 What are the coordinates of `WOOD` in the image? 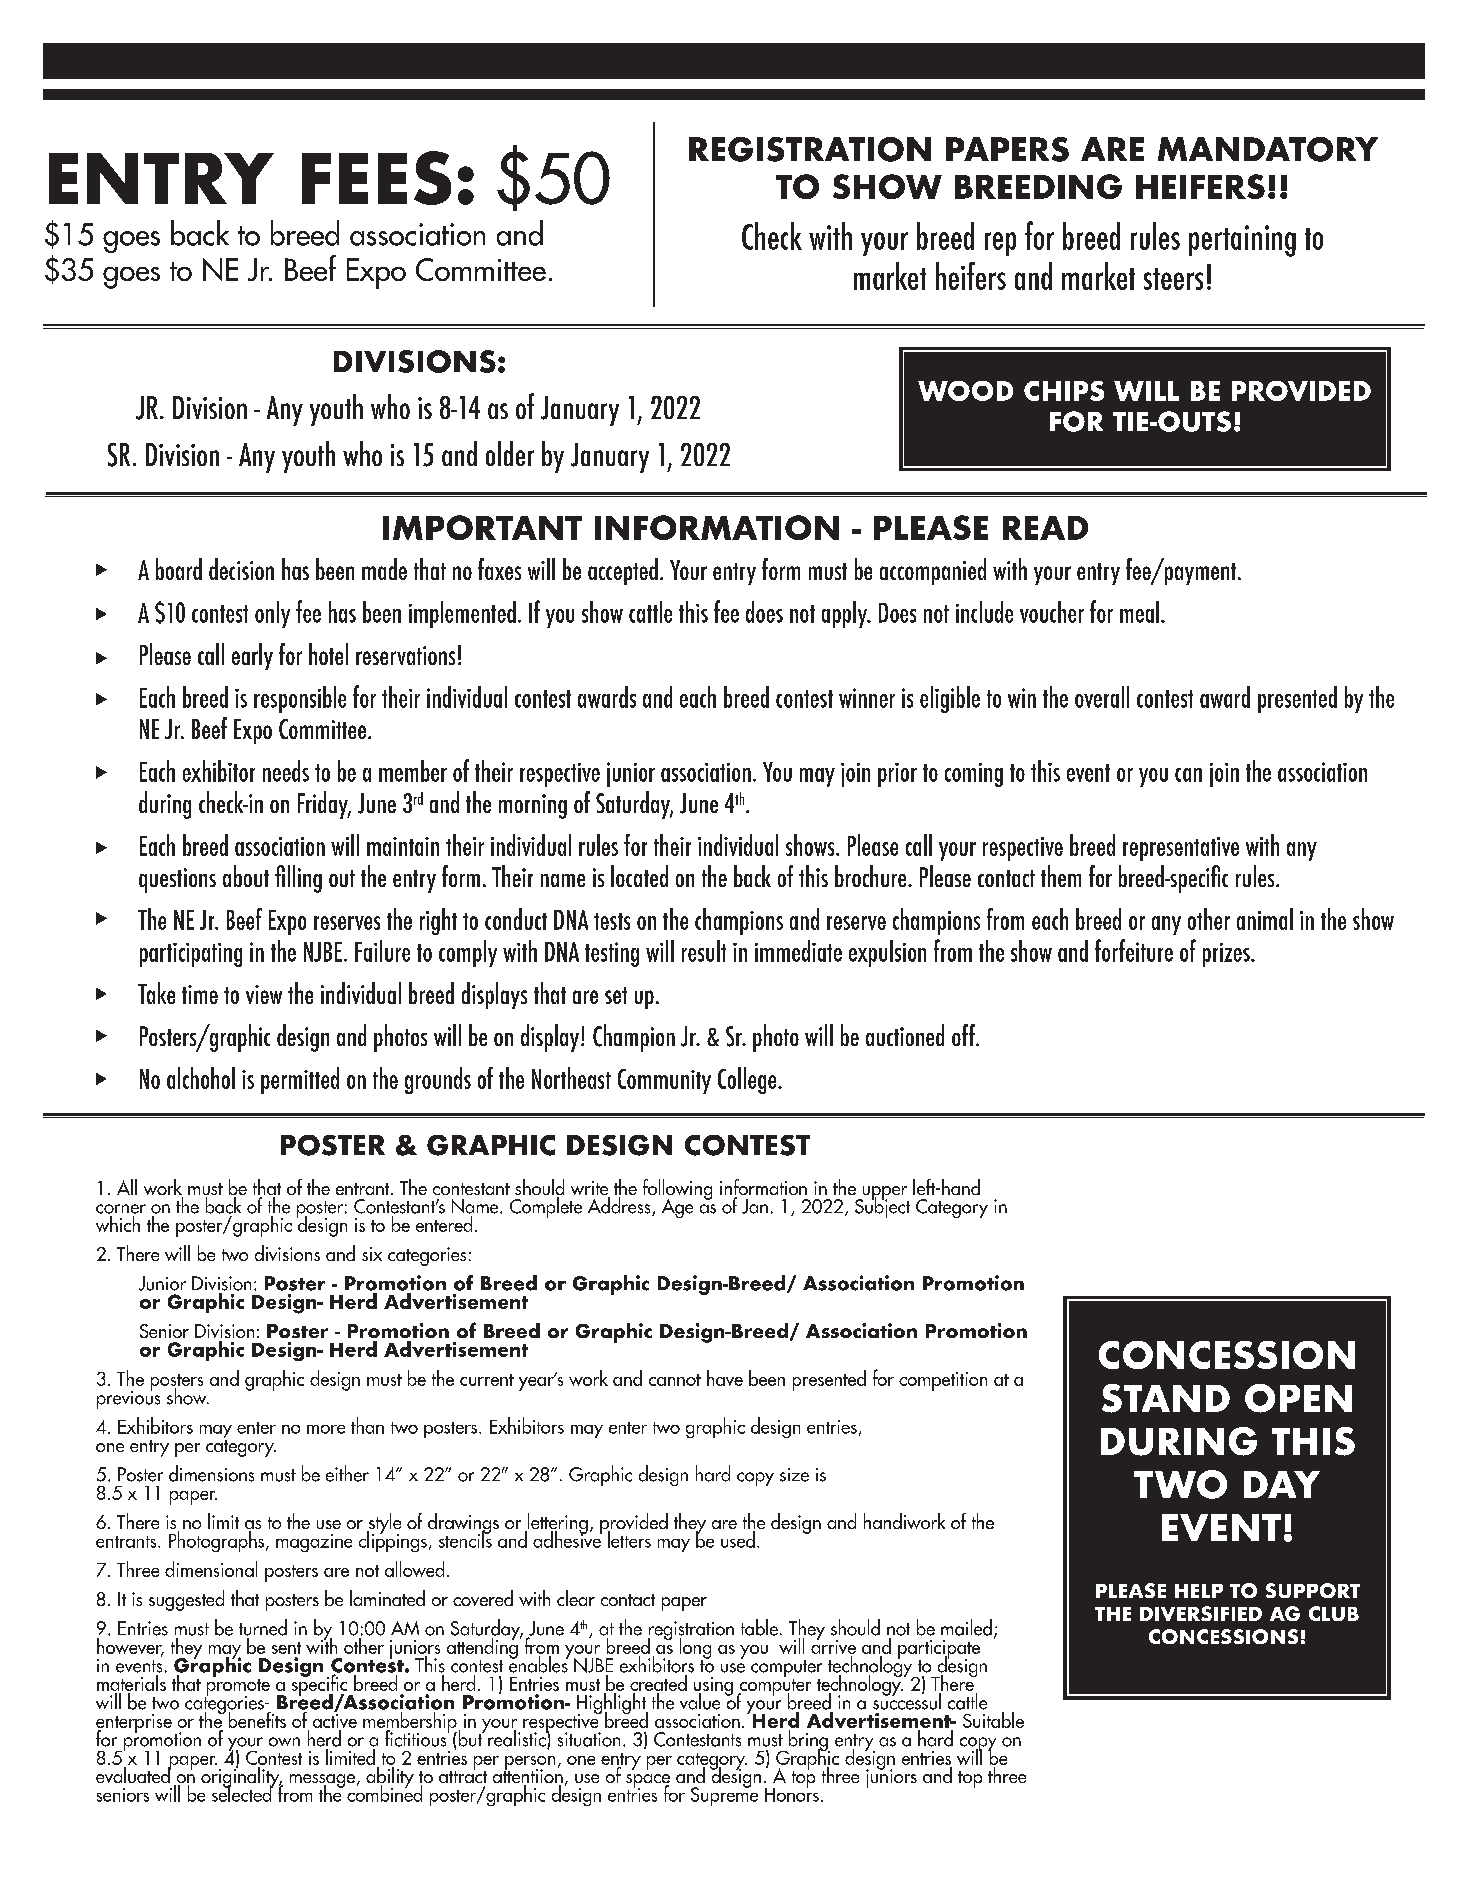 It's located at (965, 391).
